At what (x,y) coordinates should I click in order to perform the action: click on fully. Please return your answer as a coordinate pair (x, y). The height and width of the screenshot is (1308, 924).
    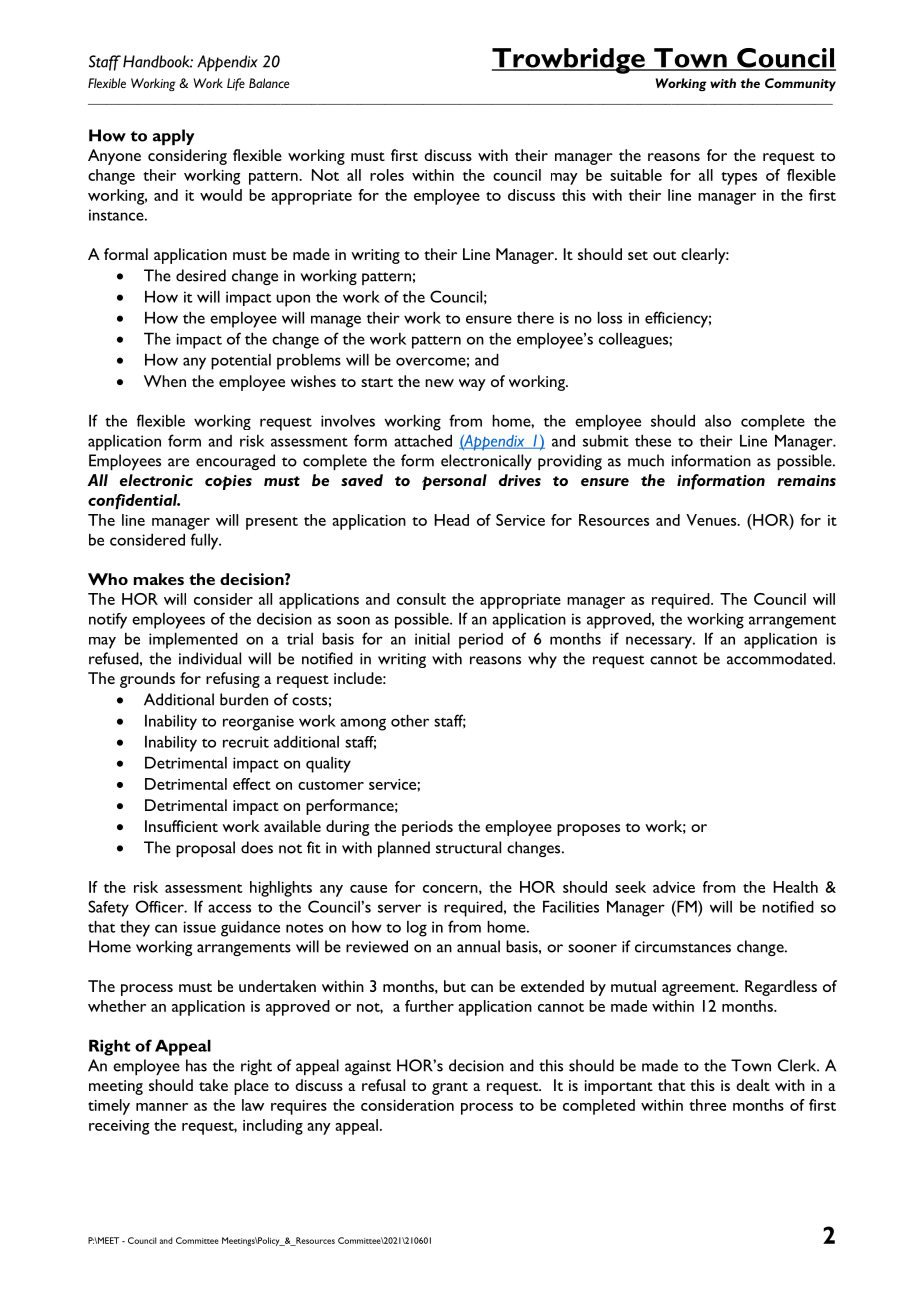
    Looking at the image, I should click on (206, 541).
